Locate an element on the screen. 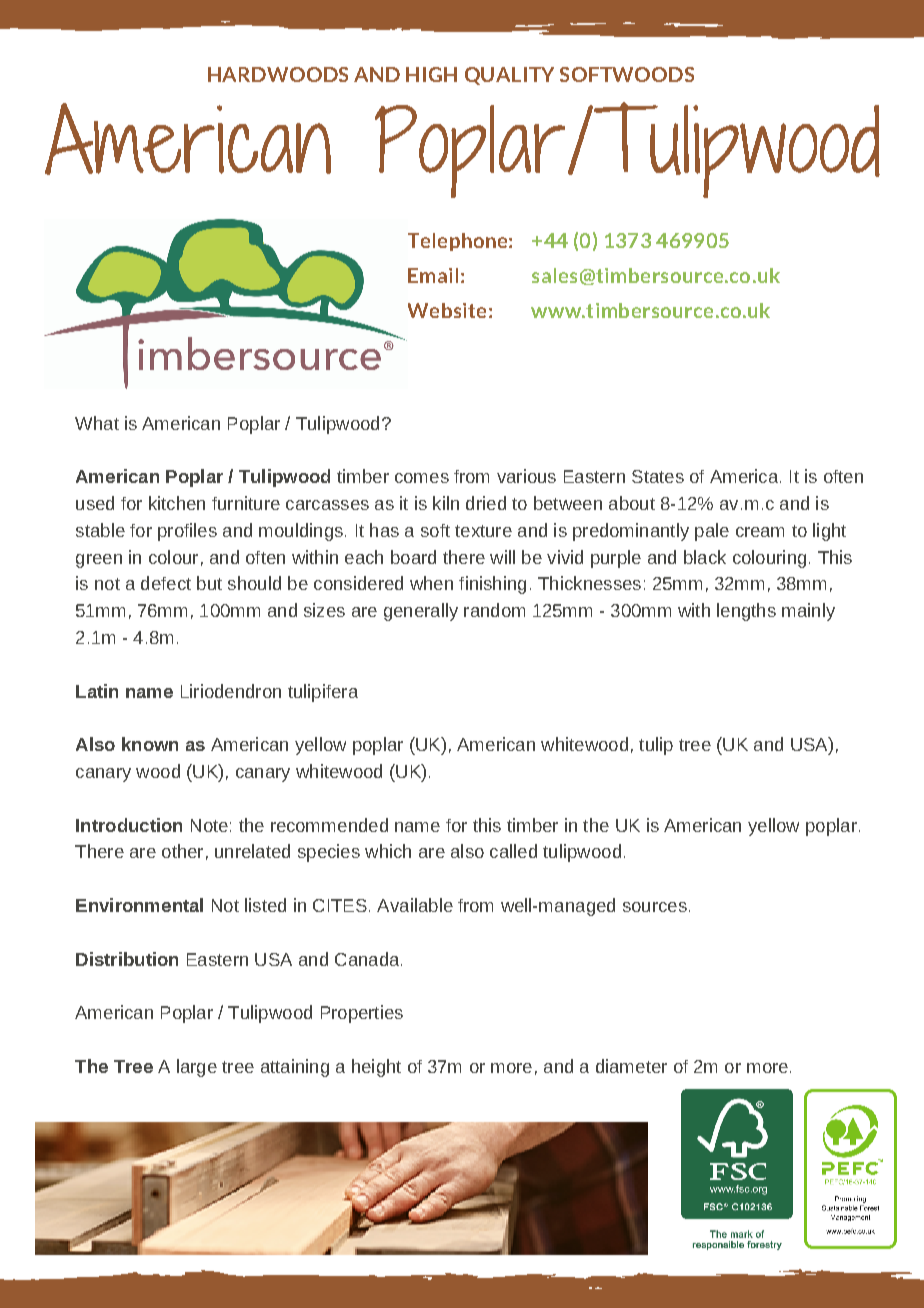 Image resolution: width=924 pixels, height=1308 pixels. Email is located at coordinates (433, 275).
